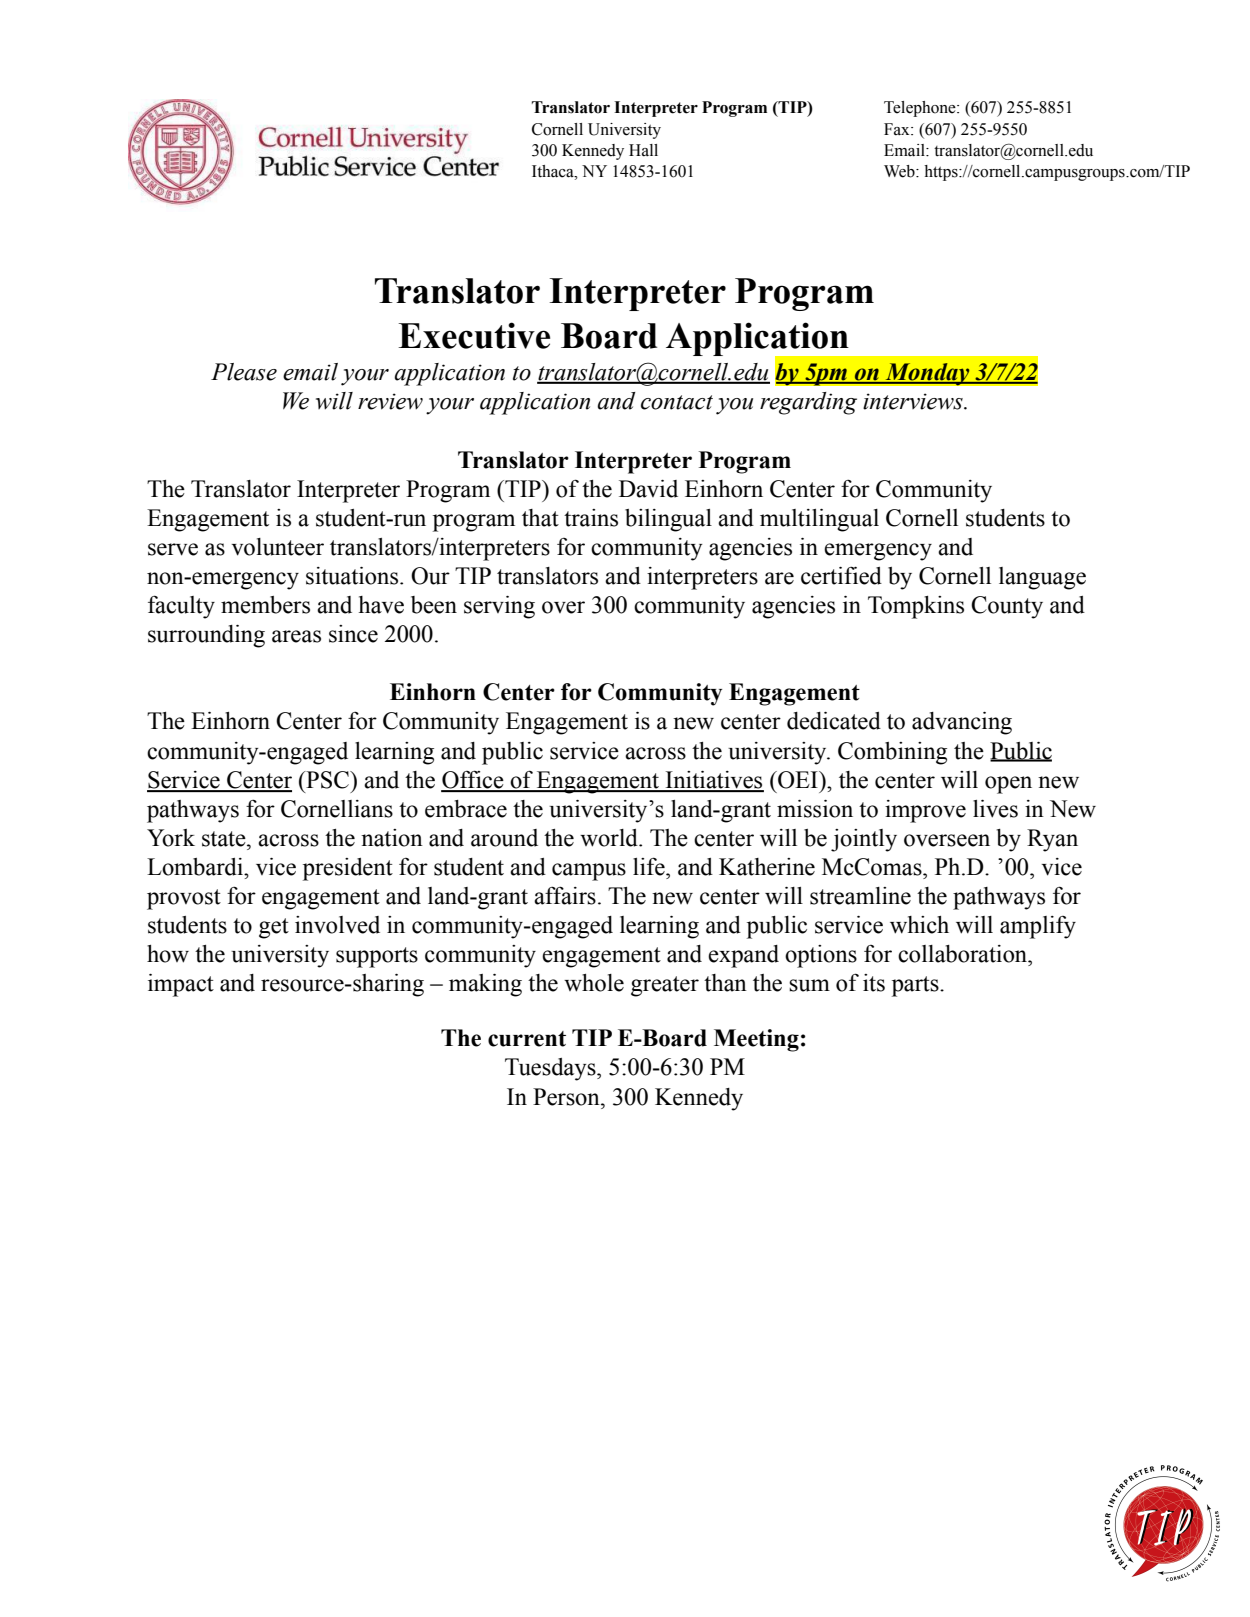 The height and width of the image is (1617, 1250). What do you see at coordinates (610, 838) in the image?
I see `world` at bounding box center [610, 838].
